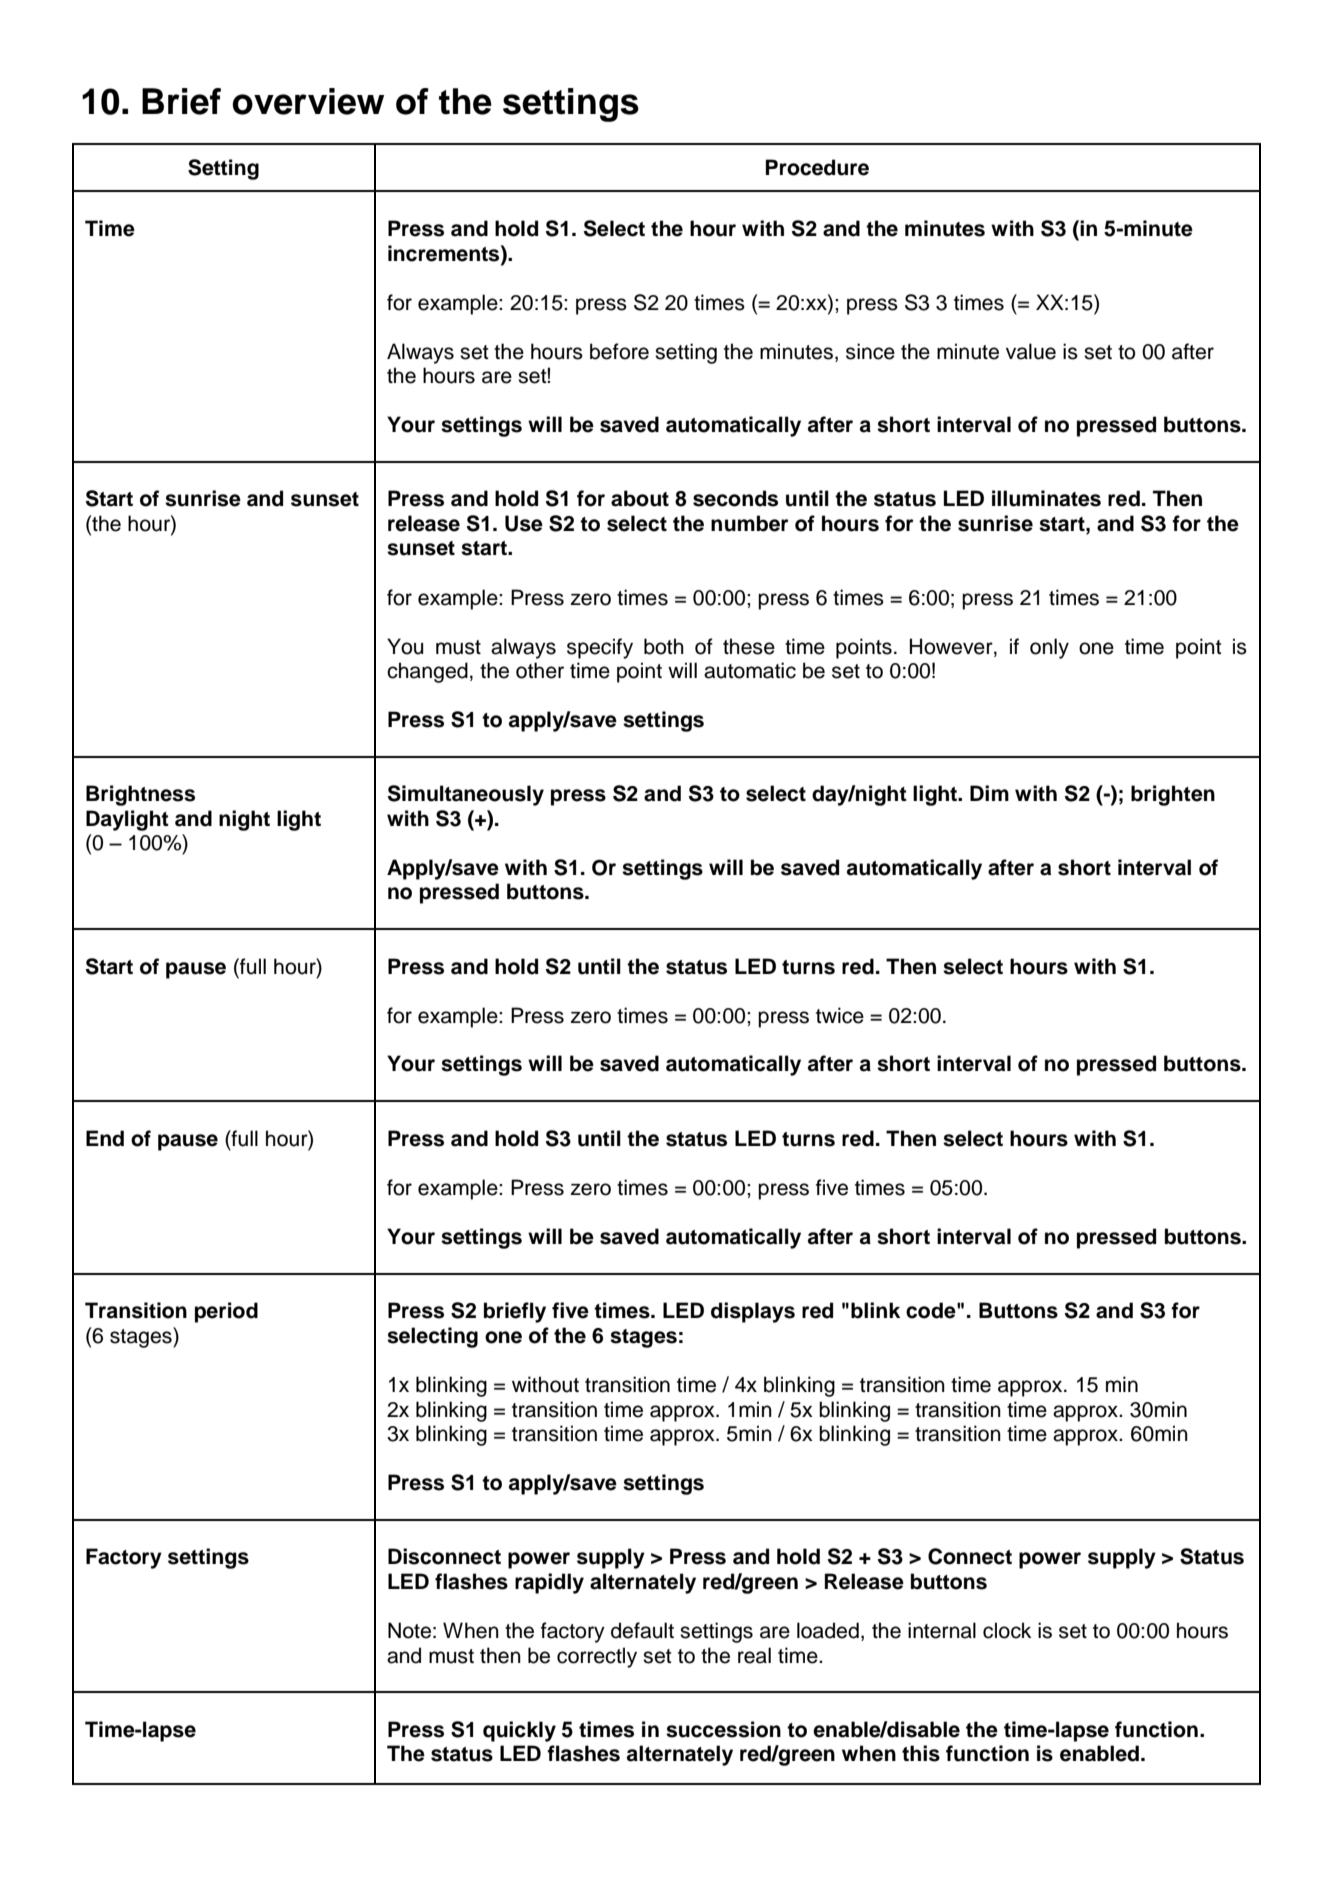  I want to click on overview, so click(308, 101).
